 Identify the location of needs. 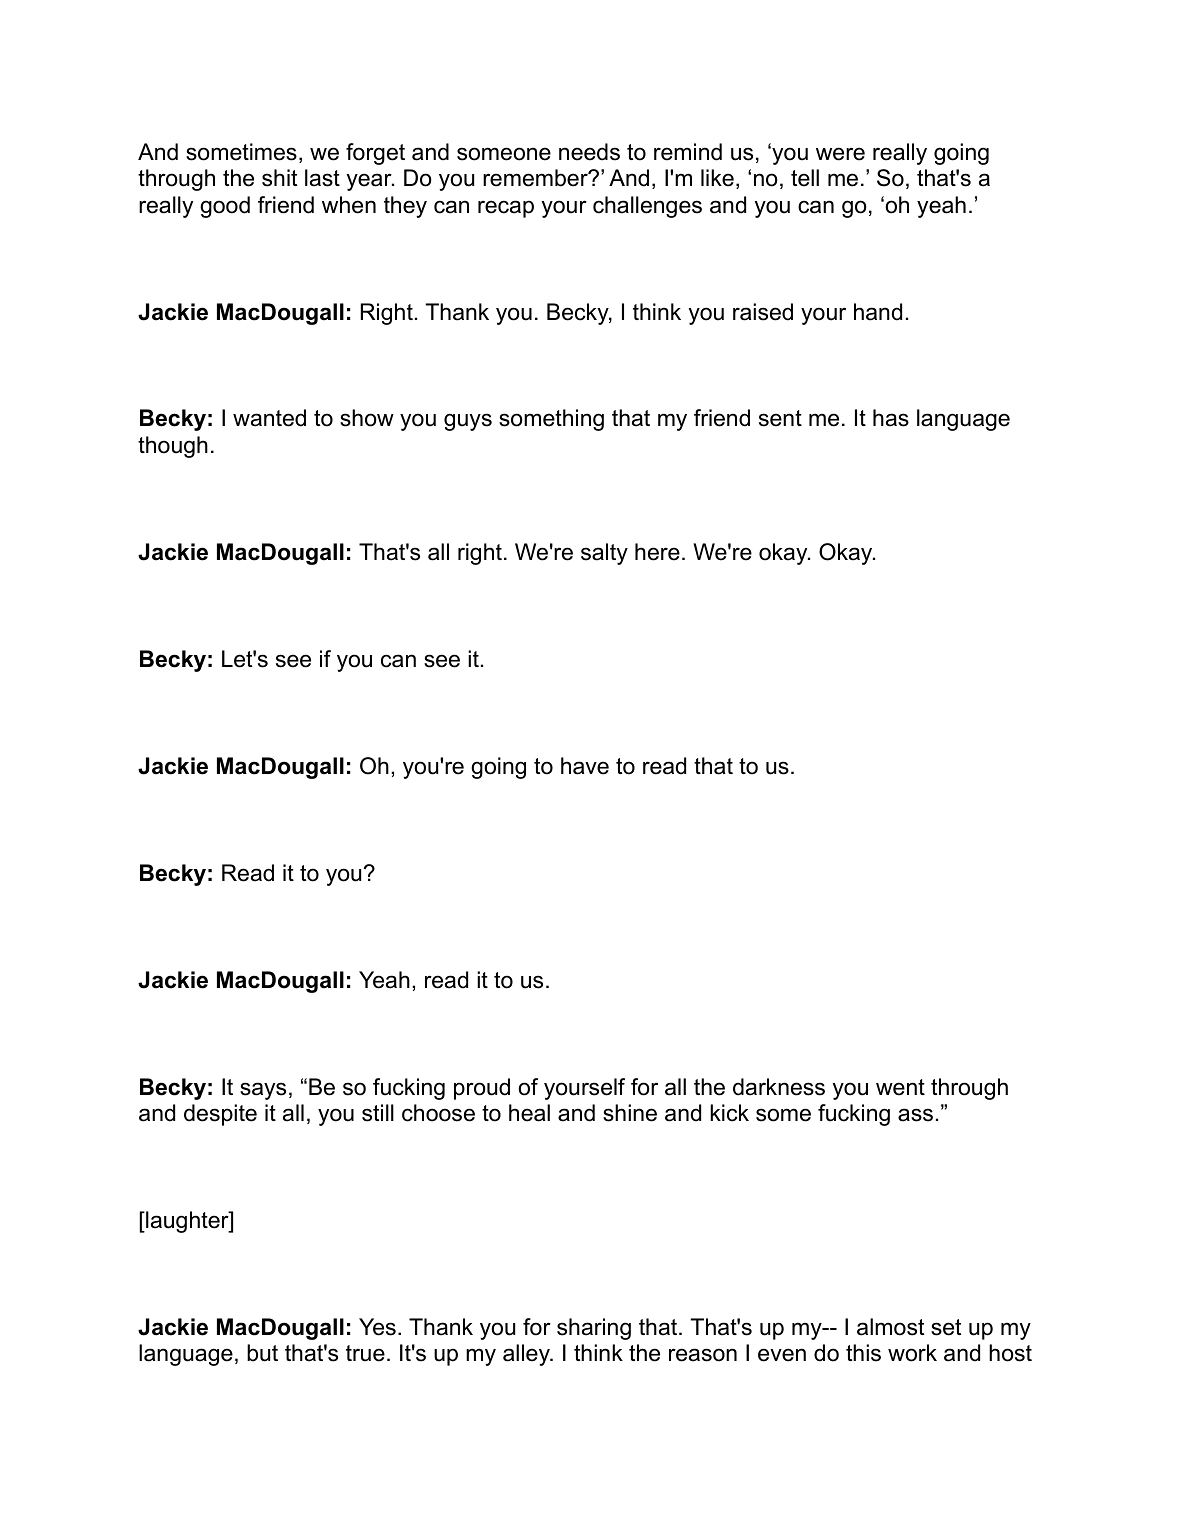
(589, 152).
